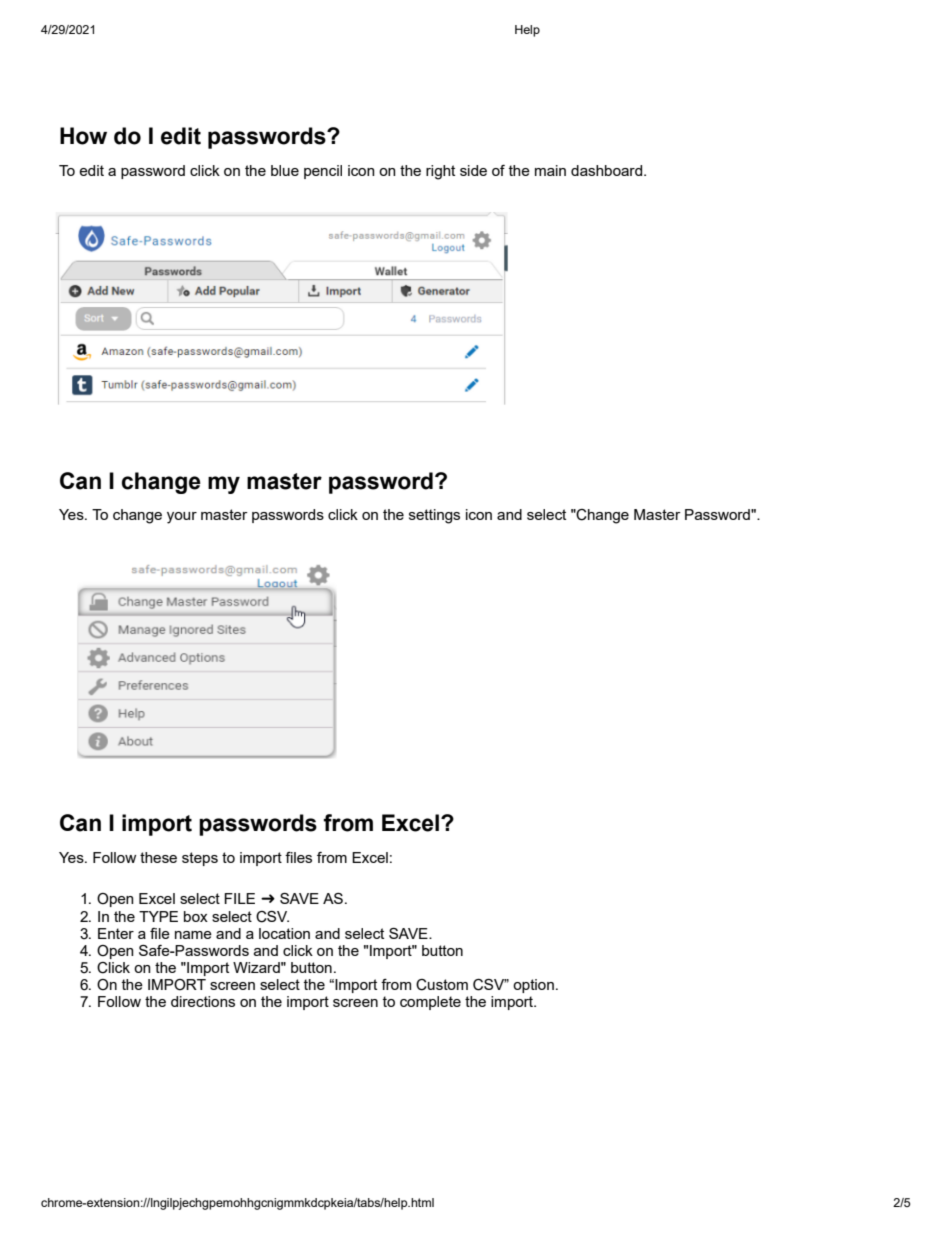 Image resolution: width=952 pixels, height=1233 pixels. What do you see at coordinates (323, 172) in the document?
I see `pencil` at bounding box center [323, 172].
